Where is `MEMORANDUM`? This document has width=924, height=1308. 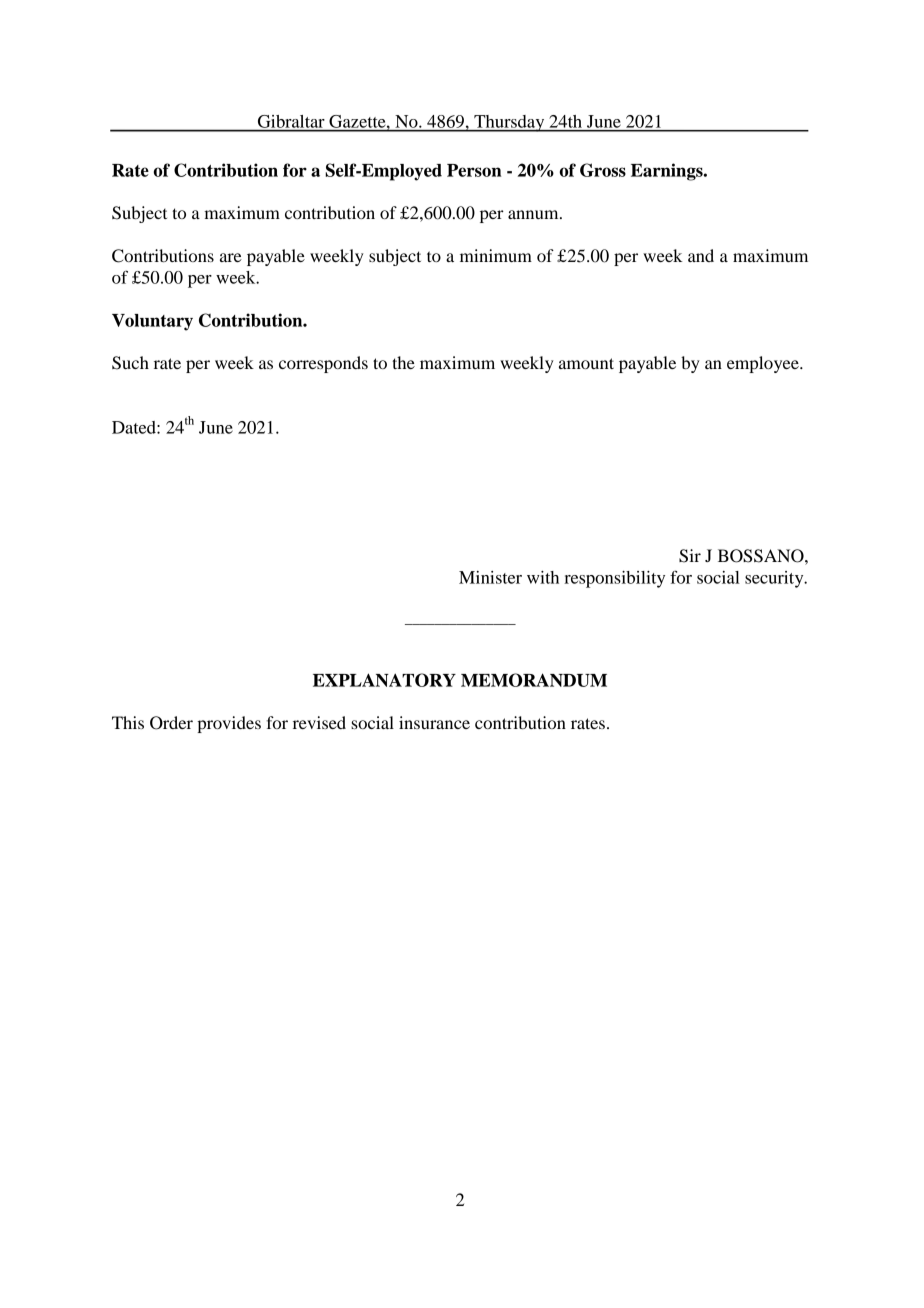
MEMORANDUM is located at coordinates (534, 680).
